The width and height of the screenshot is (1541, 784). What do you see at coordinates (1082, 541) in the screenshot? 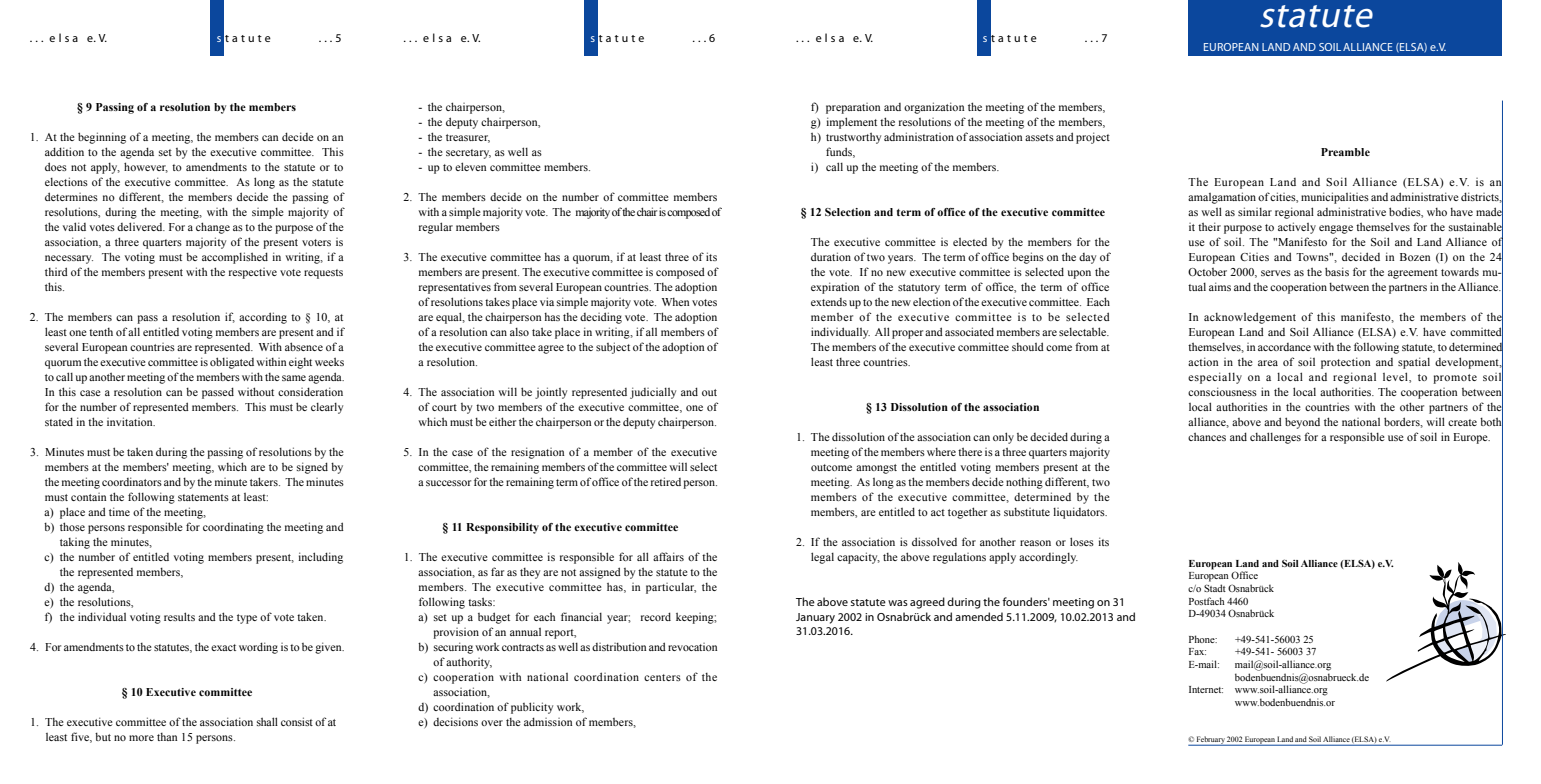
I see `loses` at bounding box center [1082, 541].
